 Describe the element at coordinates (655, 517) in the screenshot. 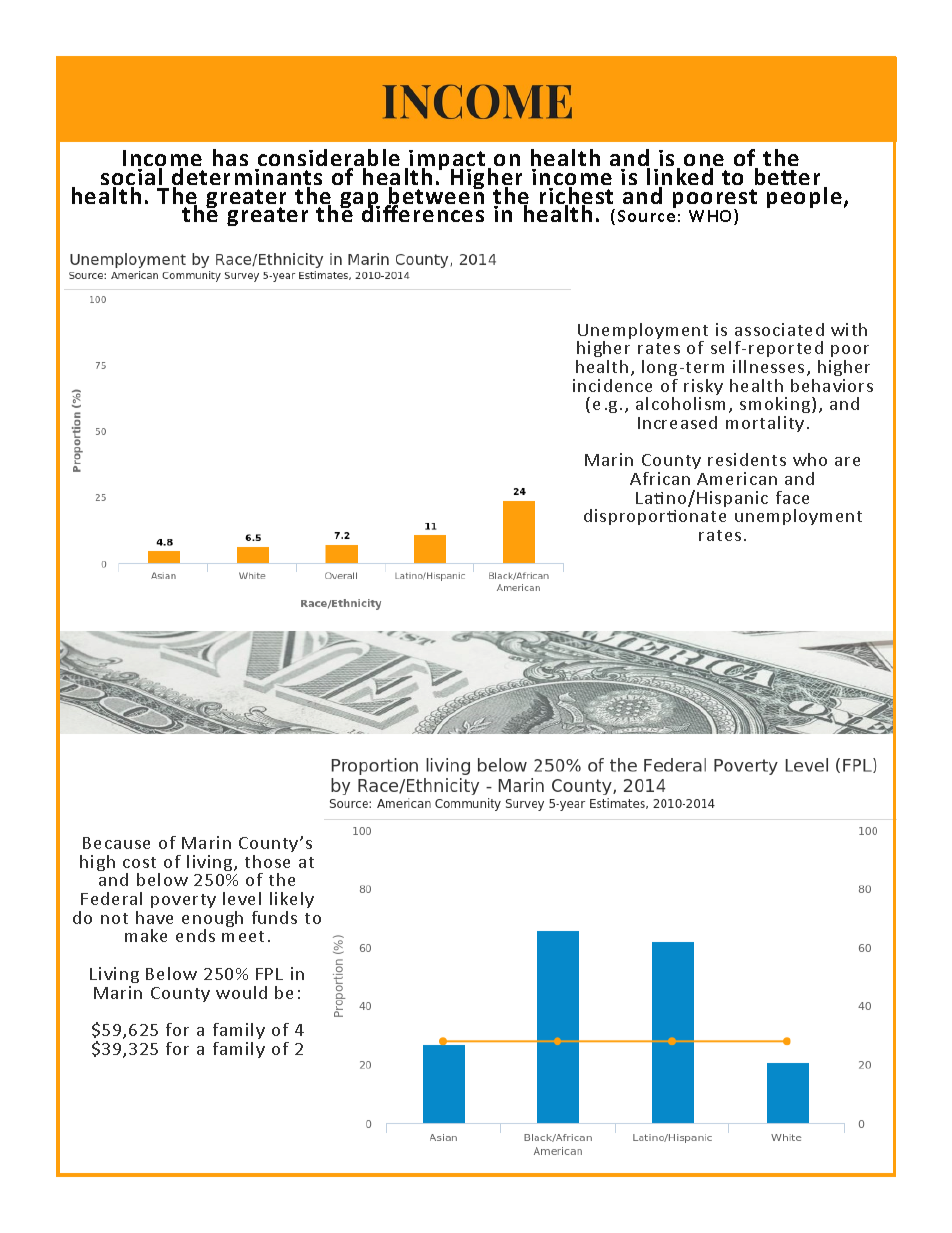

I see `disproportionate` at that location.
